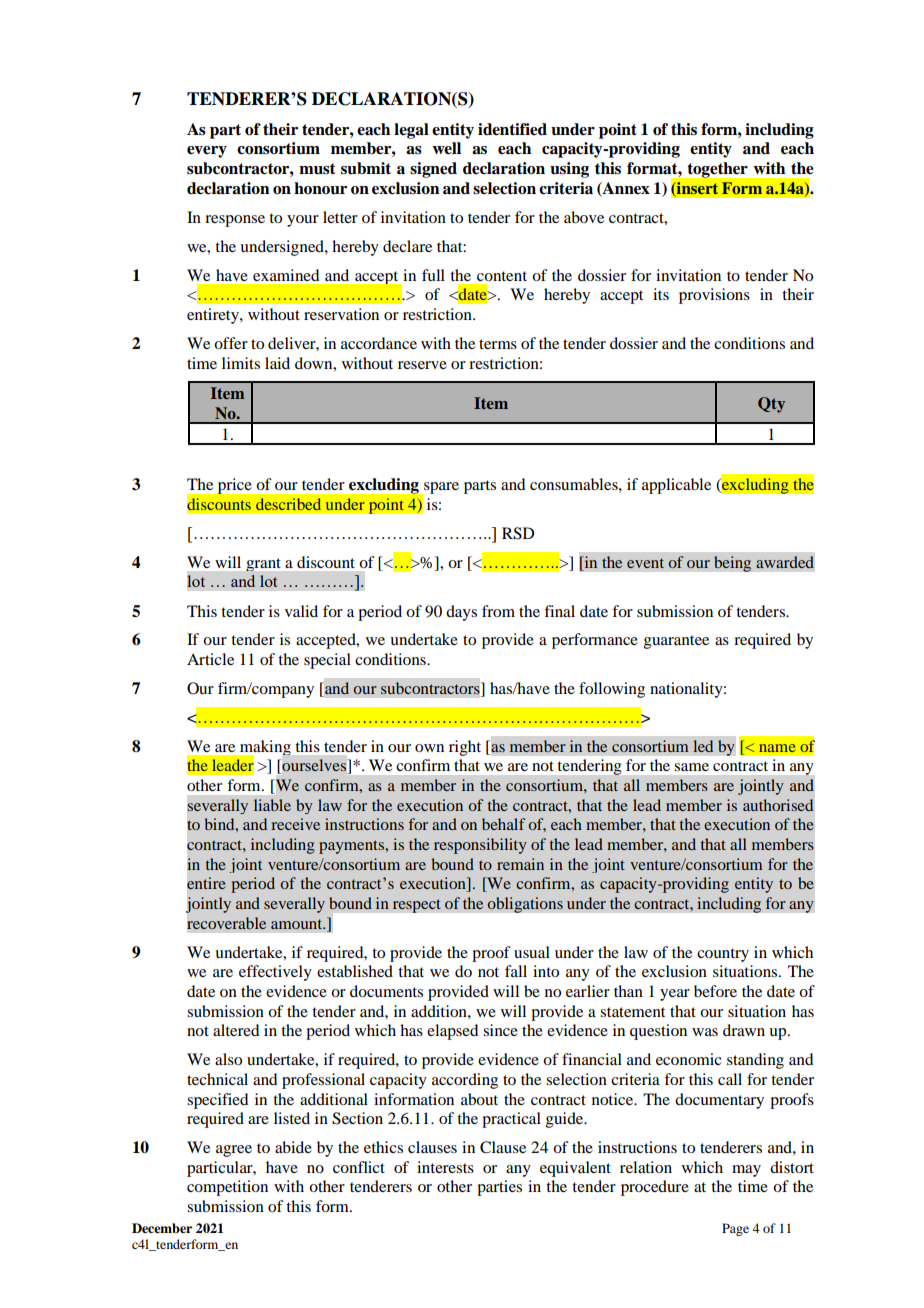 Image resolution: width=924 pixels, height=1308 pixels. Describe the element at coordinates (210, 659) in the screenshot. I see `Article` at that location.
